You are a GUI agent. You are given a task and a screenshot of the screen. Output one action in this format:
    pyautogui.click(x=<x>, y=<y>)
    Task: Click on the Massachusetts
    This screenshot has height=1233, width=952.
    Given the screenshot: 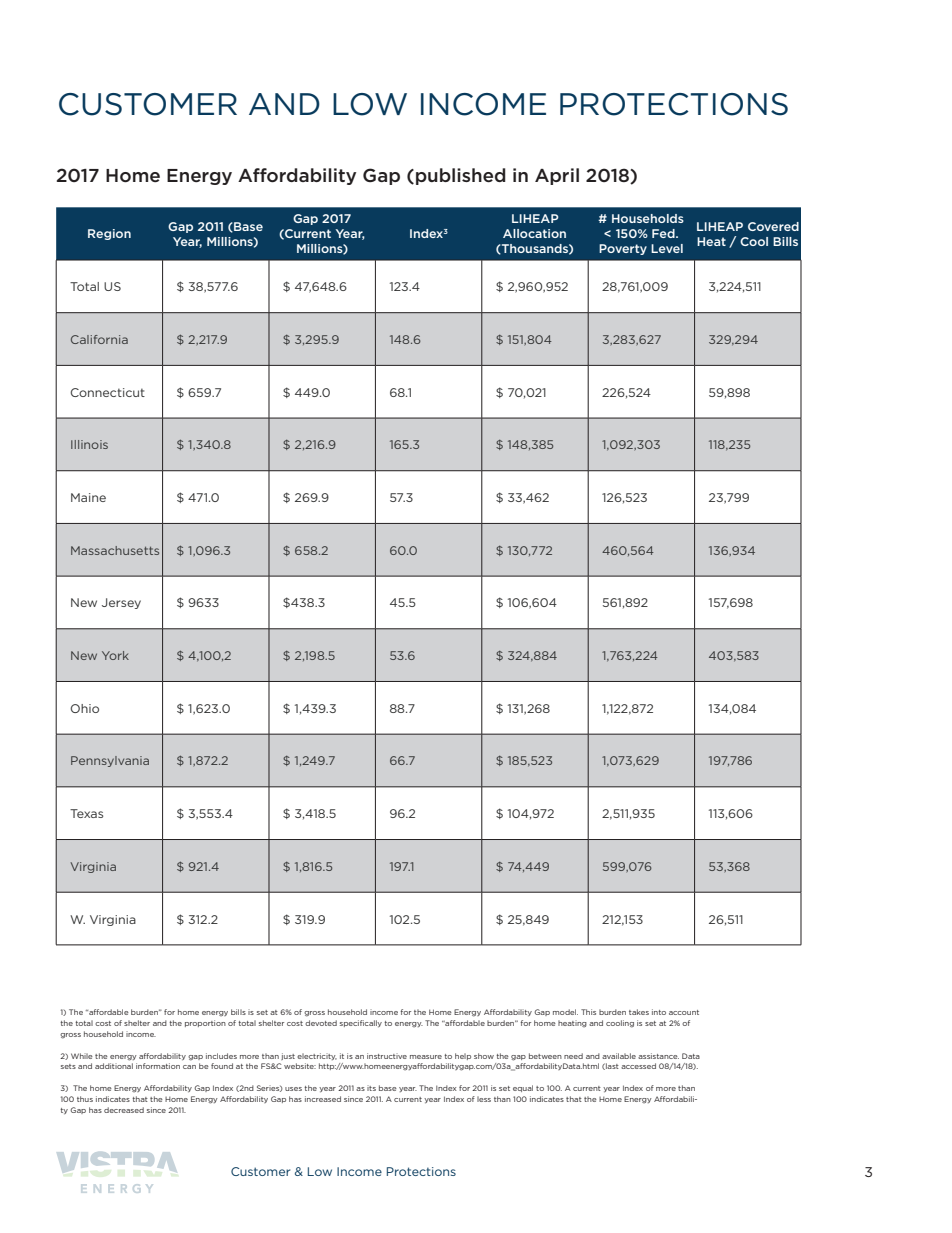 What is the action you would take?
    pyautogui.click(x=115, y=550)
